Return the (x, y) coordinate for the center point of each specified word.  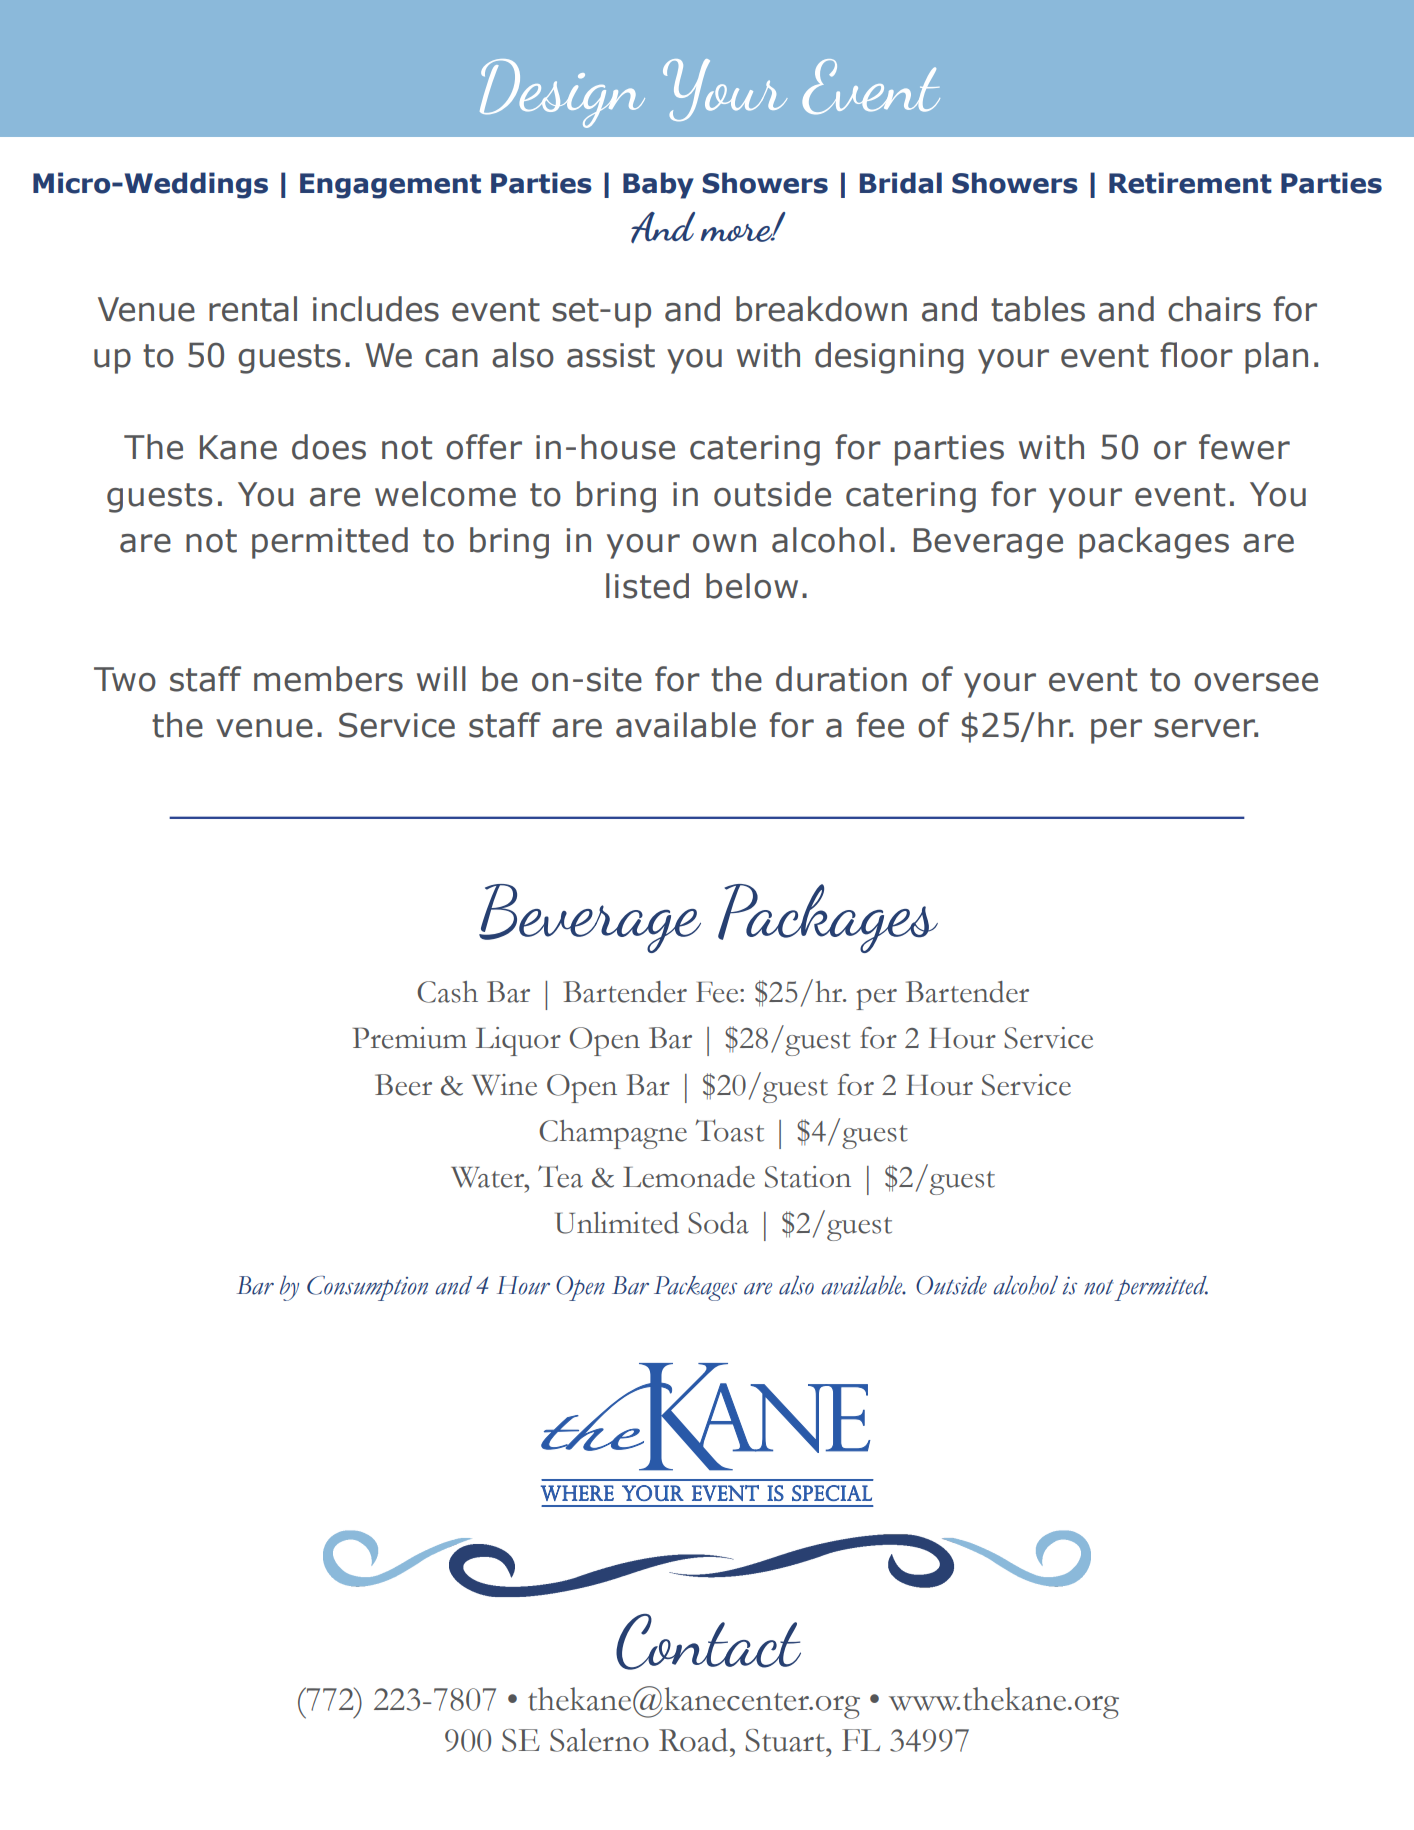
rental (253, 309)
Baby (658, 185)
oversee (1256, 682)
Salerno (599, 1740)
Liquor (518, 1041)
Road (693, 1740)
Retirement (1190, 183)
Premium (410, 1038)
